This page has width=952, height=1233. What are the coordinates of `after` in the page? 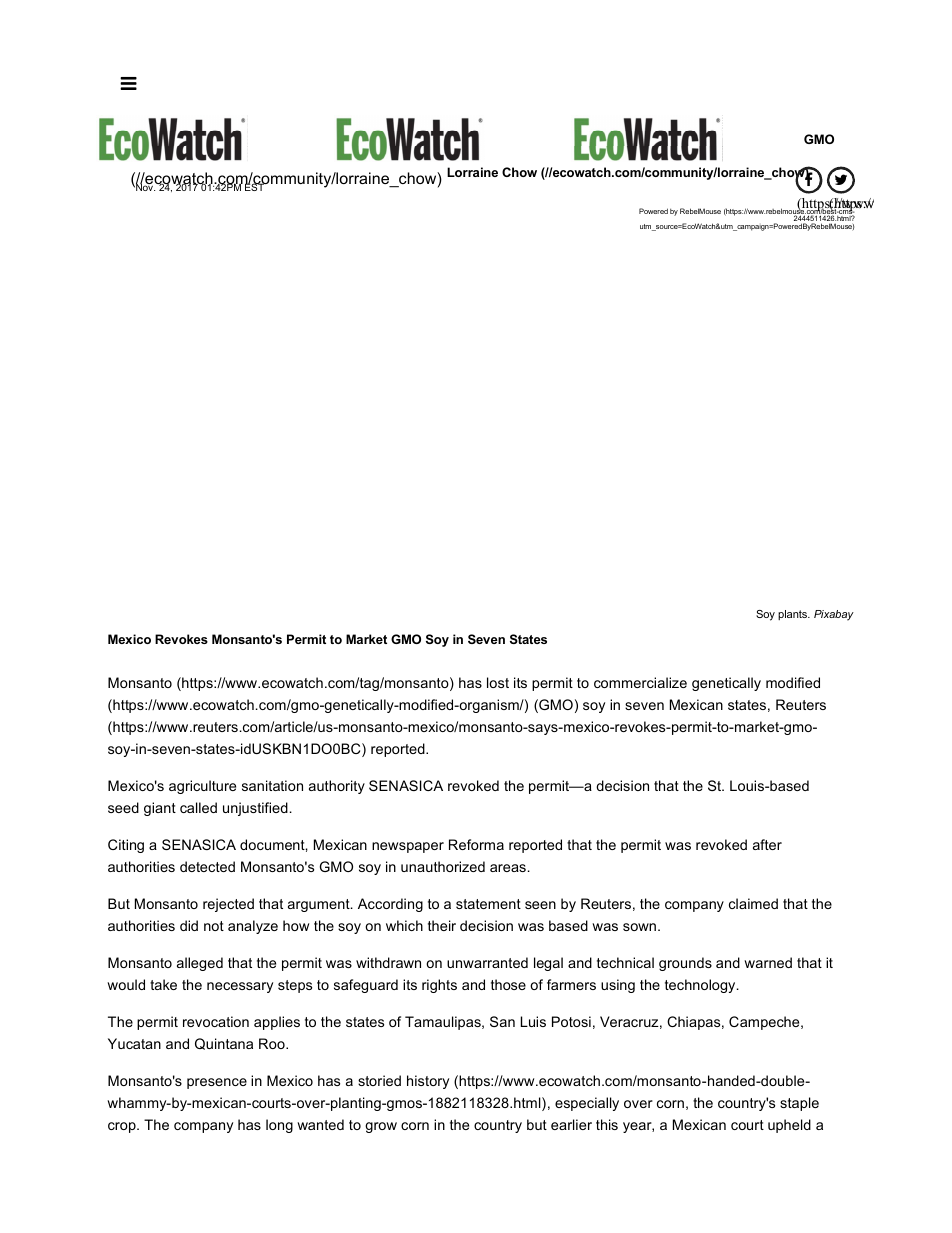 It's located at (767, 844).
